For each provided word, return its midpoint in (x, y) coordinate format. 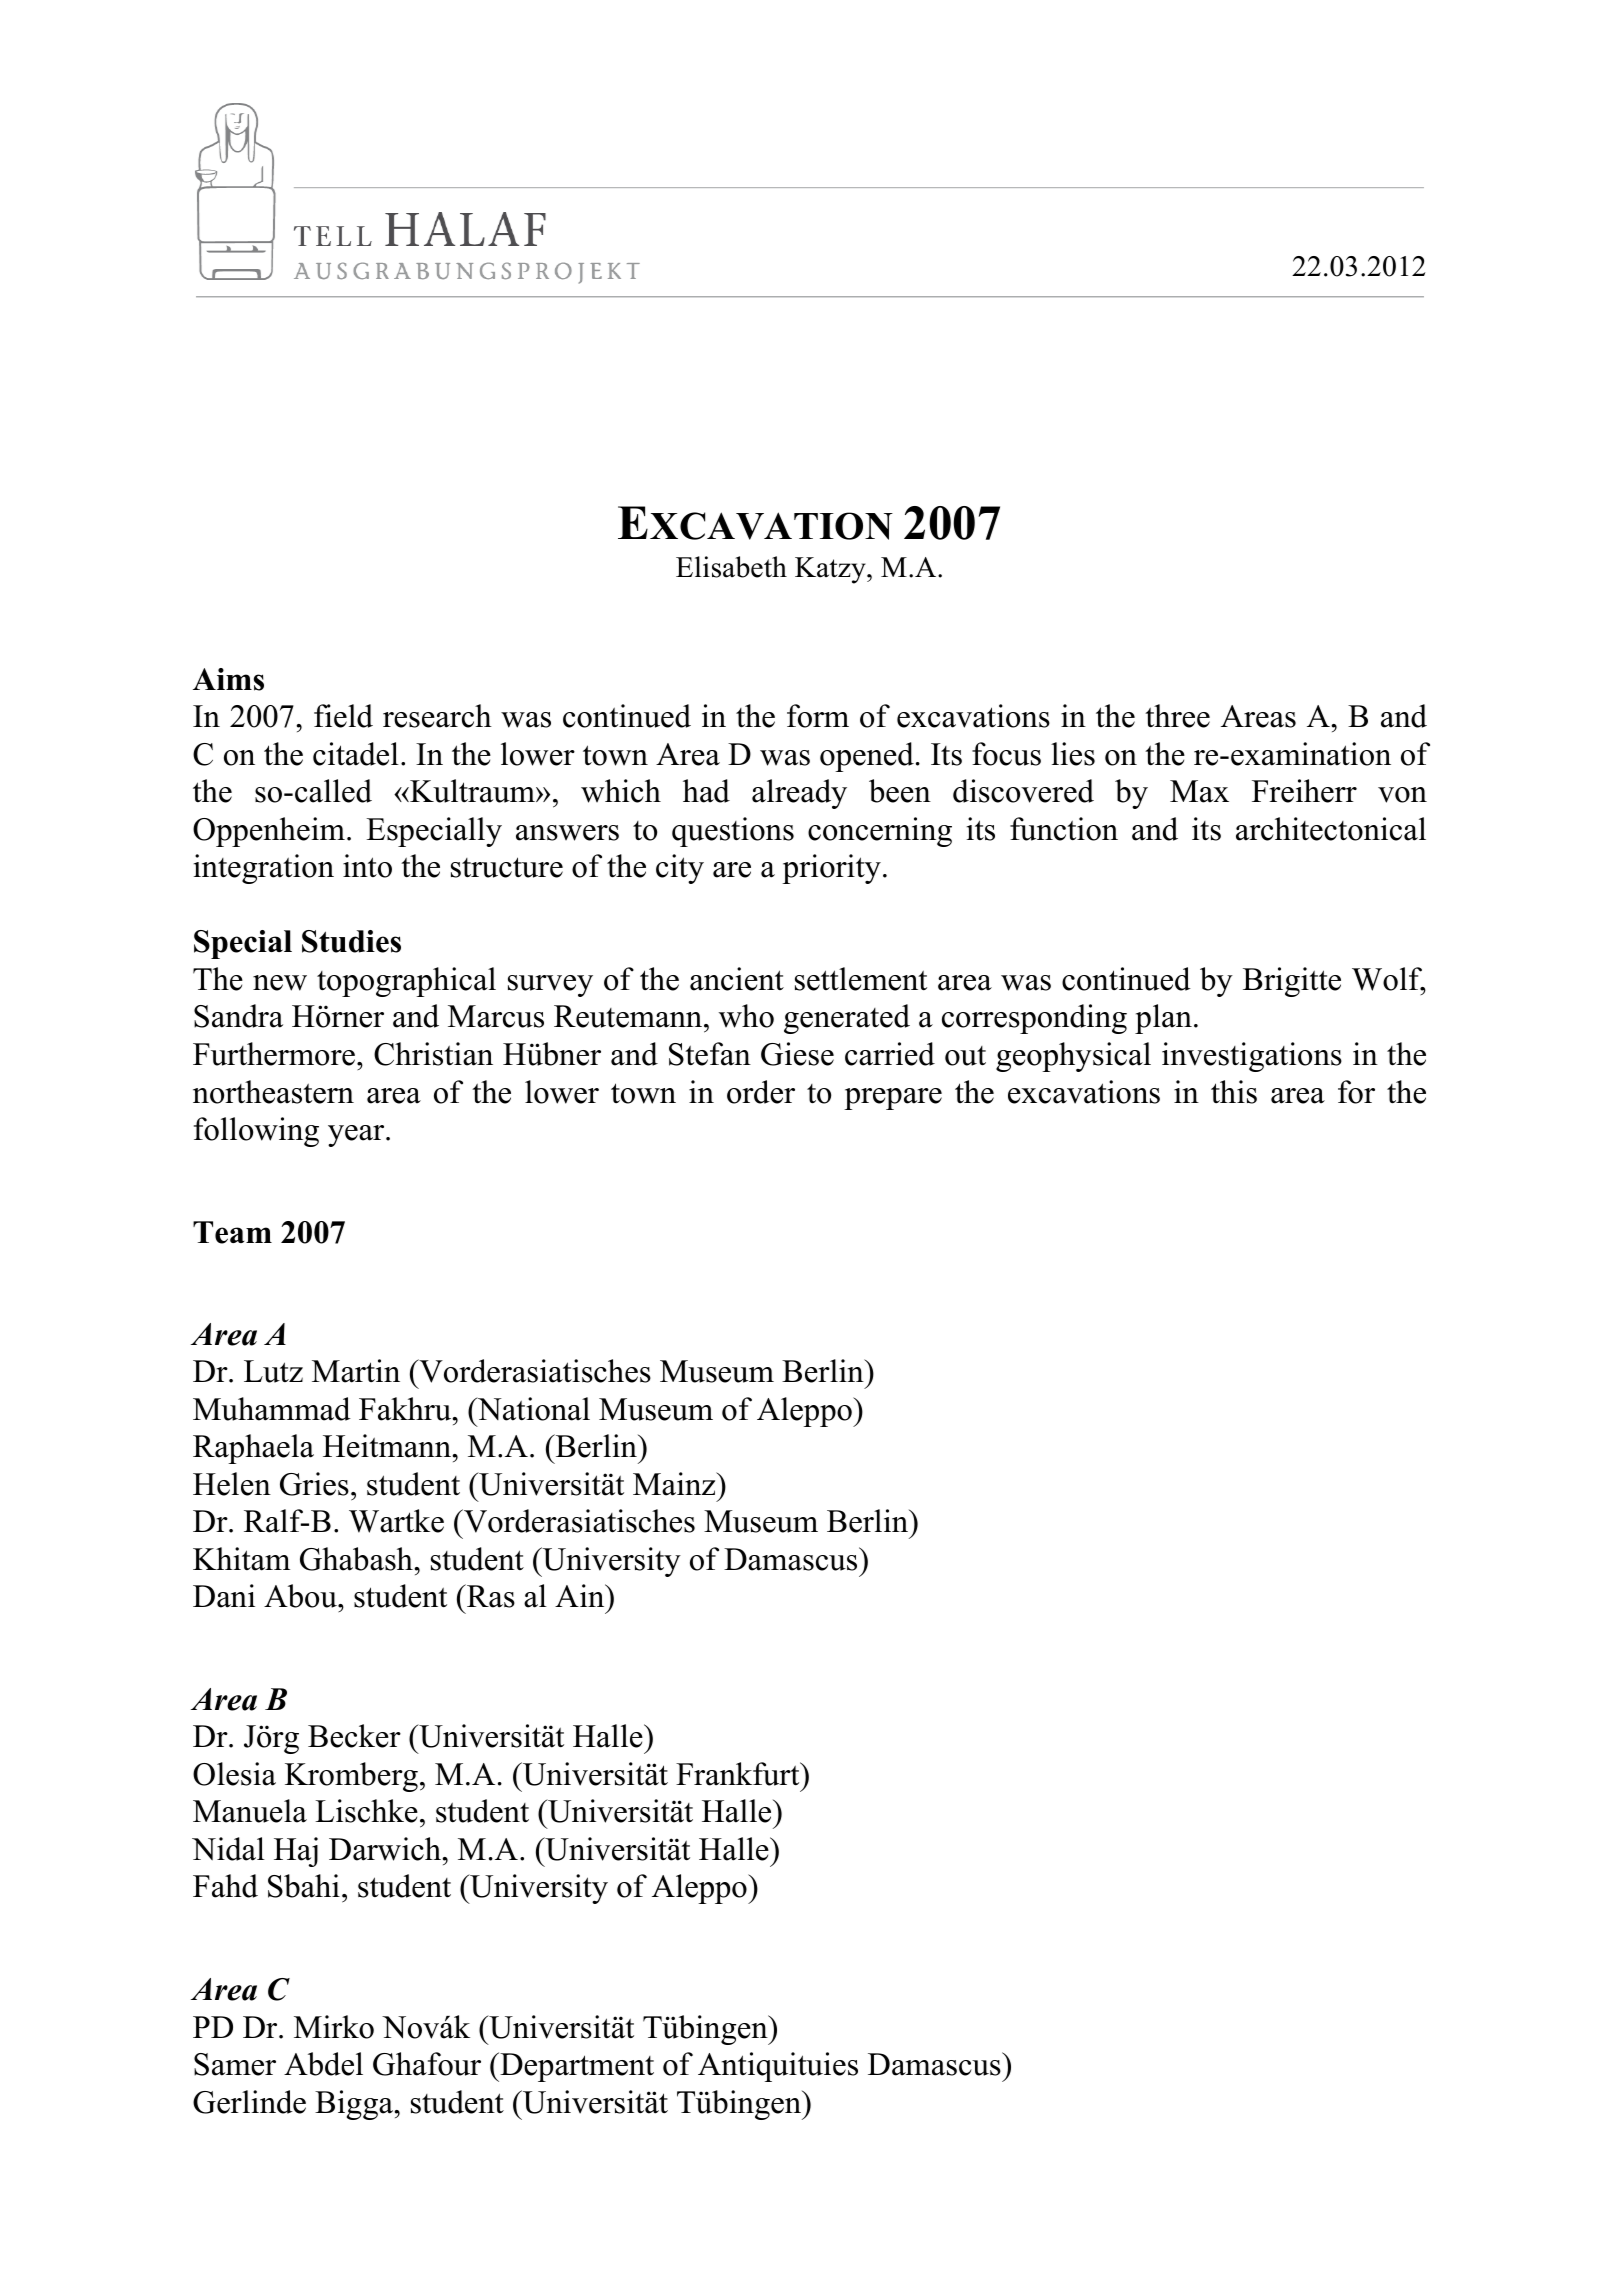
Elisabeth (731, 567)
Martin (356, 1371)
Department (576, 2067)
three (1177, 716)
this (1234, 1092)
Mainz (675, 1484)
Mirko (334, 2027)
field (343, 716)
